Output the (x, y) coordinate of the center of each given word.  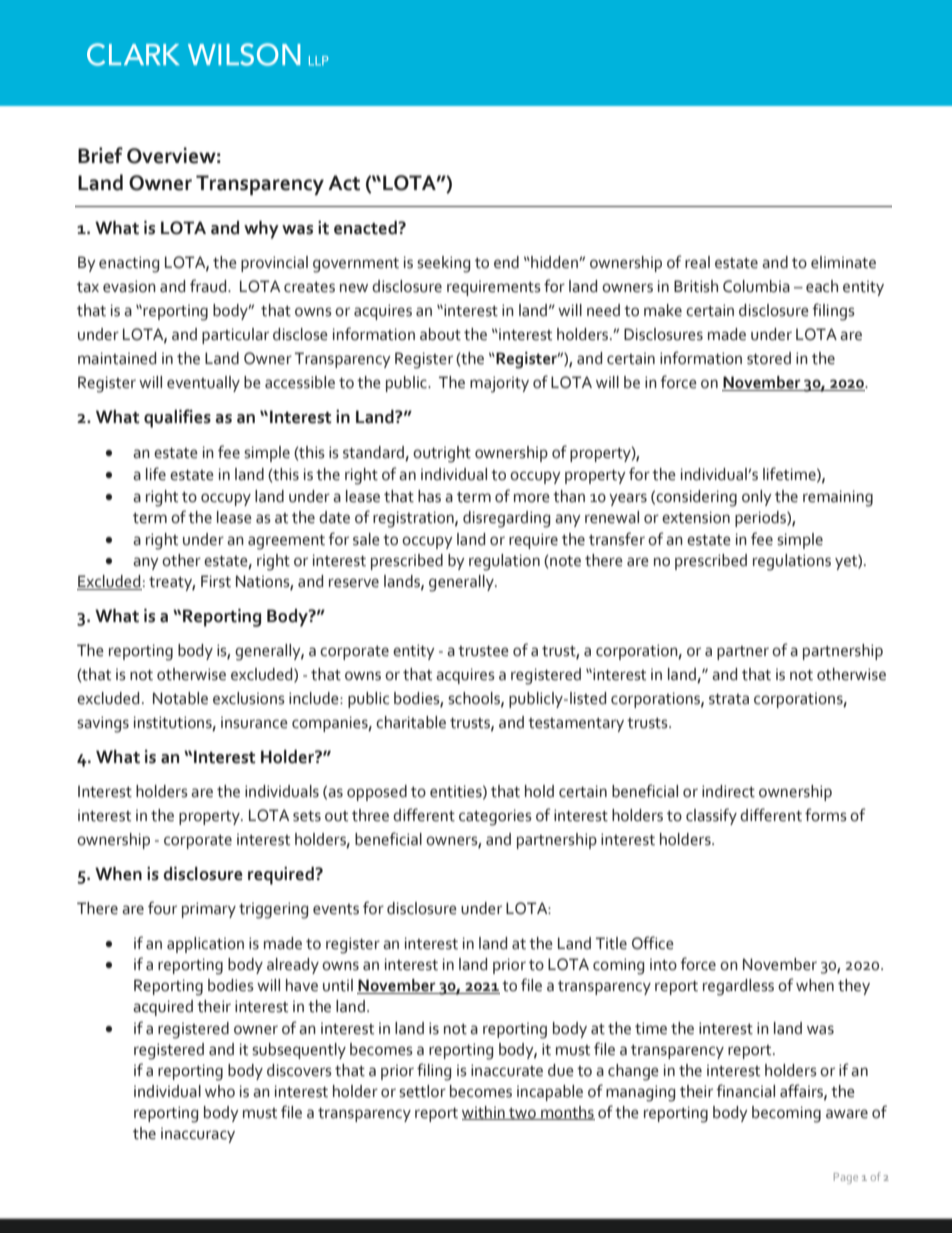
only (757, 498)
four (162, 908)
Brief (100, 155)
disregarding (506, 519)
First (216, 581)
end (506, 262)
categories (495, 817)
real (697, 262)
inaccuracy (198, 1135)
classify (711, 816)
